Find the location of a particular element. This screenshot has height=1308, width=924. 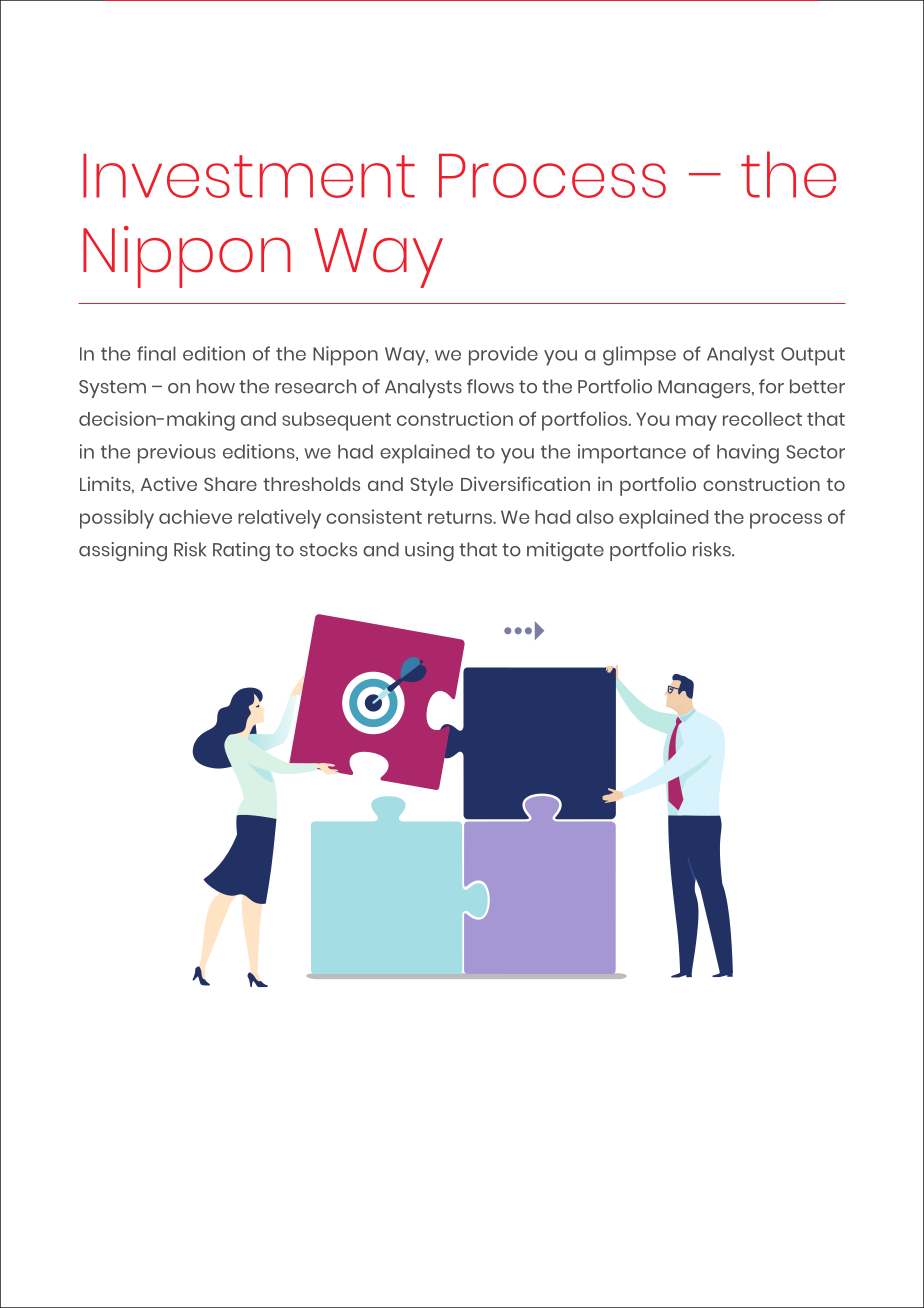

final is located at coordinates (156, 353).
